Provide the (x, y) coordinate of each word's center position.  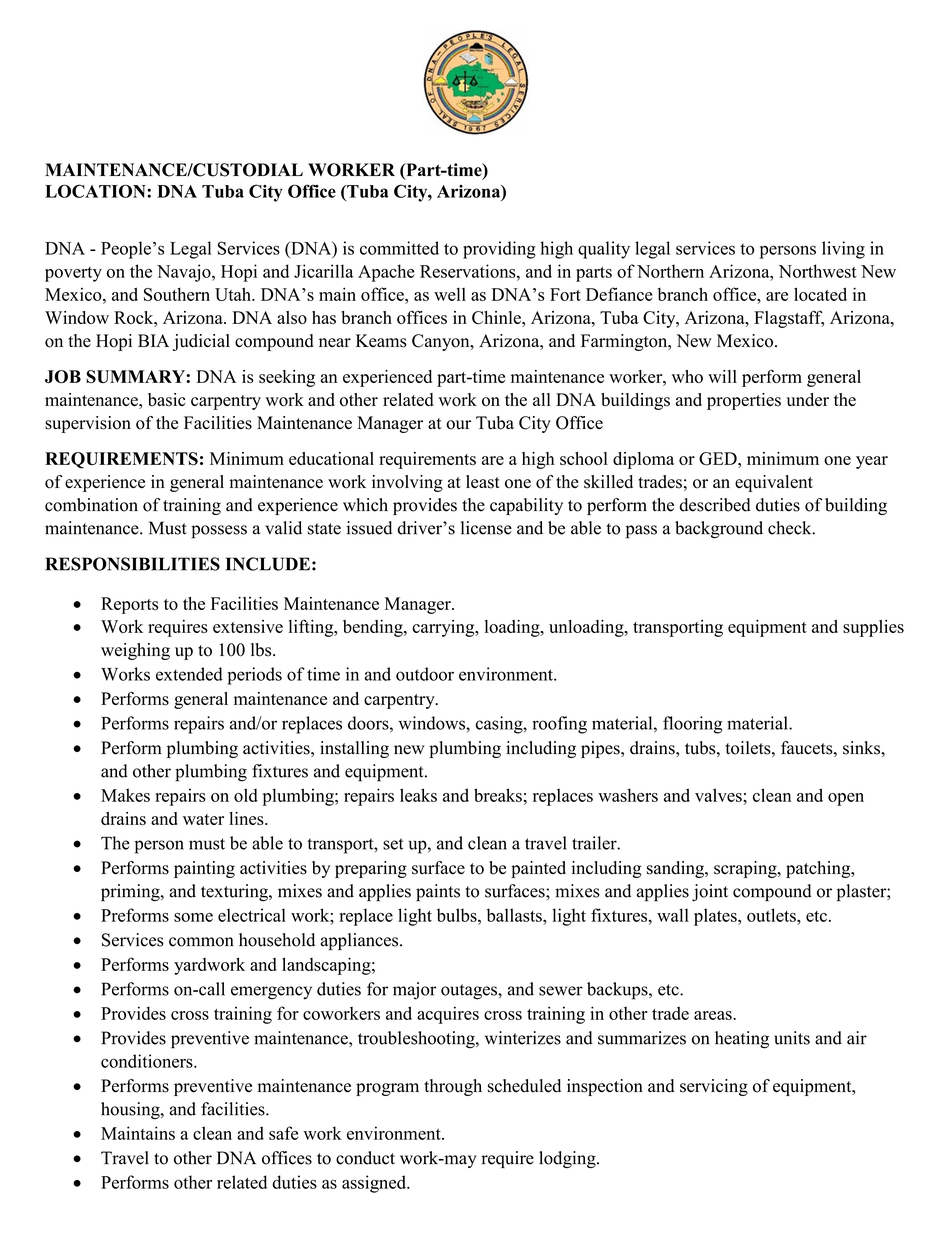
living (843, 250)
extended (189, 674)
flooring (693, 725)
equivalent (774, 483)
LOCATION (96, 191)
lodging (568, 1159)
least (483, 482)
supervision (88, 424)
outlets (772, 915)
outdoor (425, 674)
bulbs (458, 915)
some (193, 917)
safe (283, 1133)
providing (499, 250)
